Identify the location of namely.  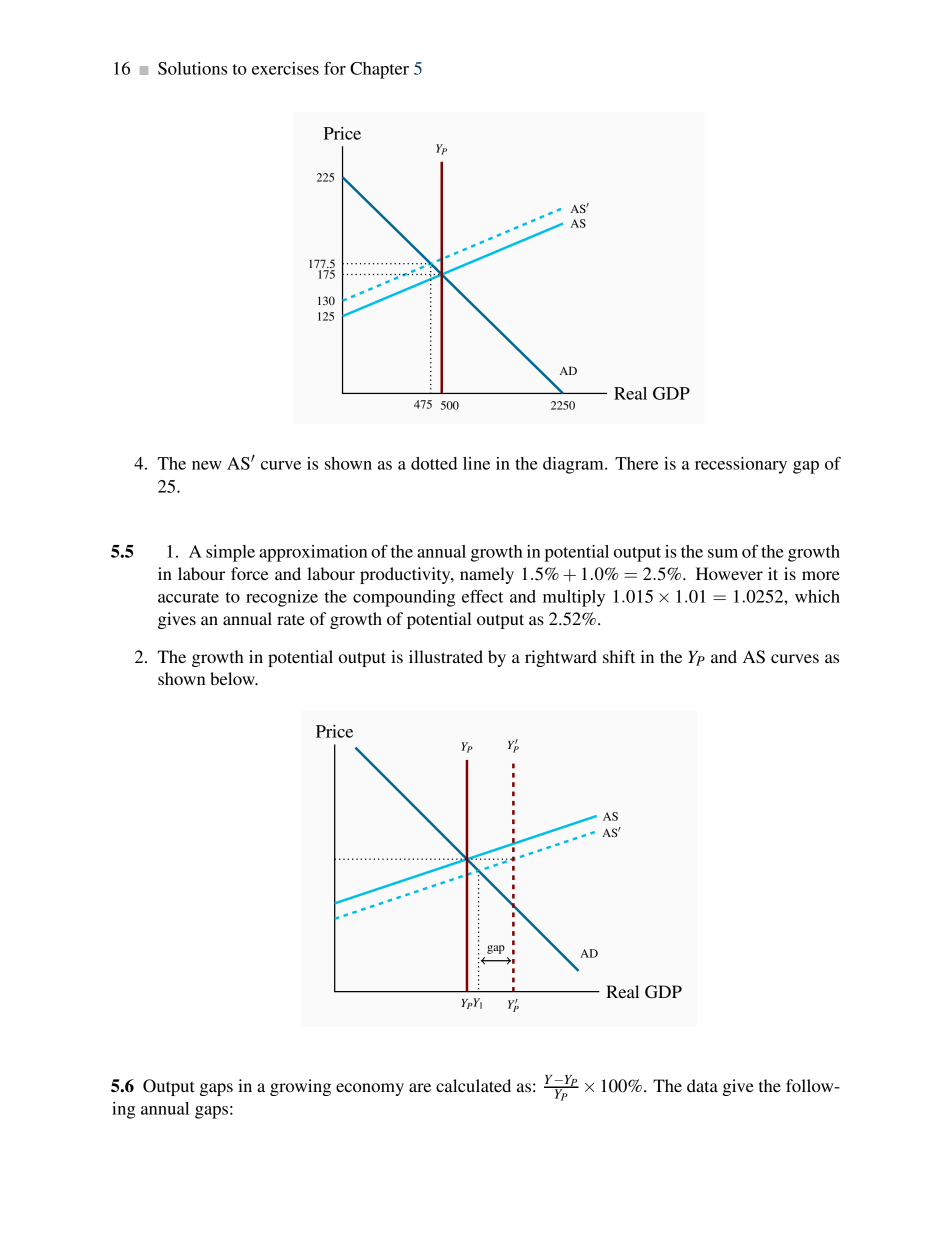
(487, 575).
